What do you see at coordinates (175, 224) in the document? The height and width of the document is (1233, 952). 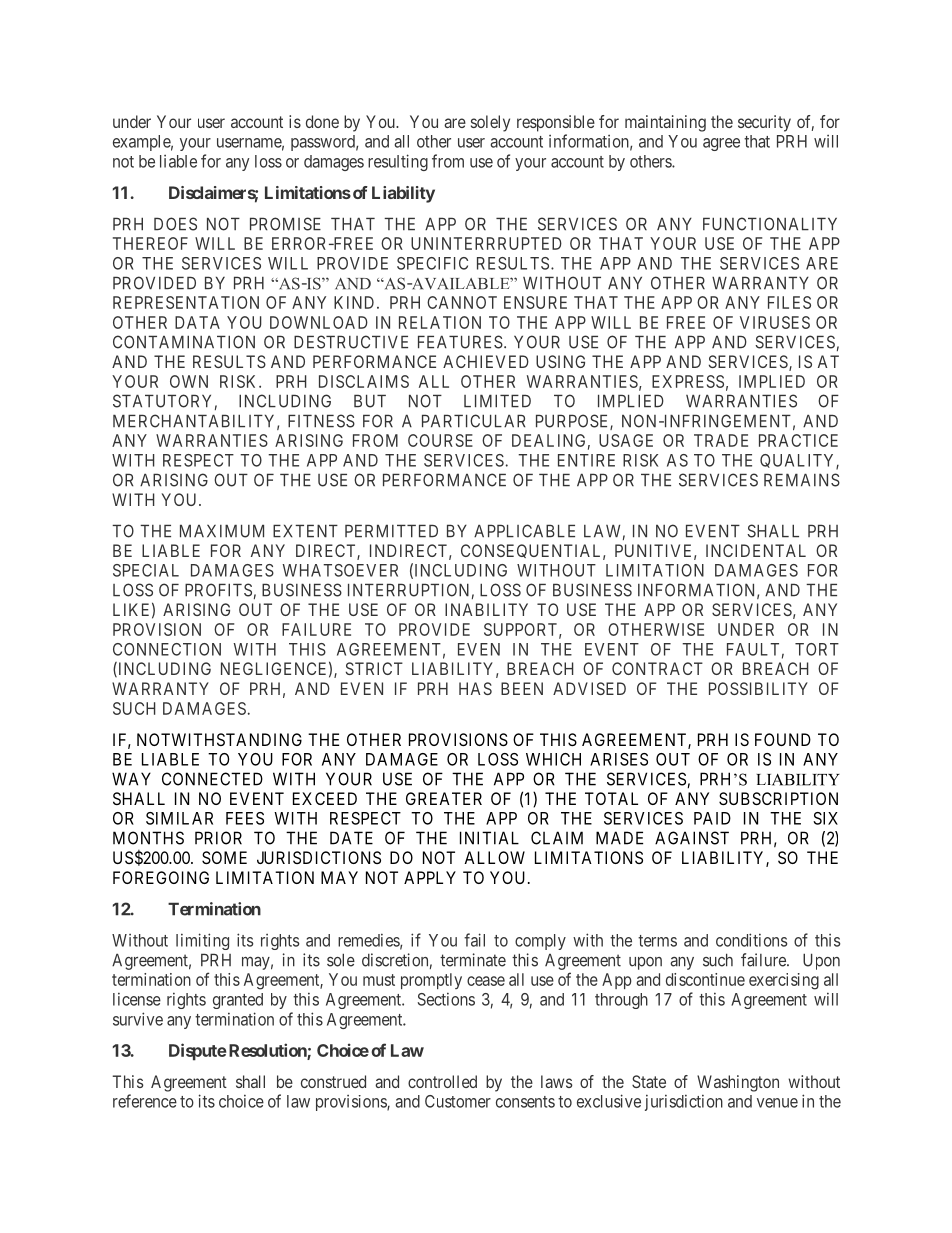 I see `DOES` at bounding box center [175, 224].
